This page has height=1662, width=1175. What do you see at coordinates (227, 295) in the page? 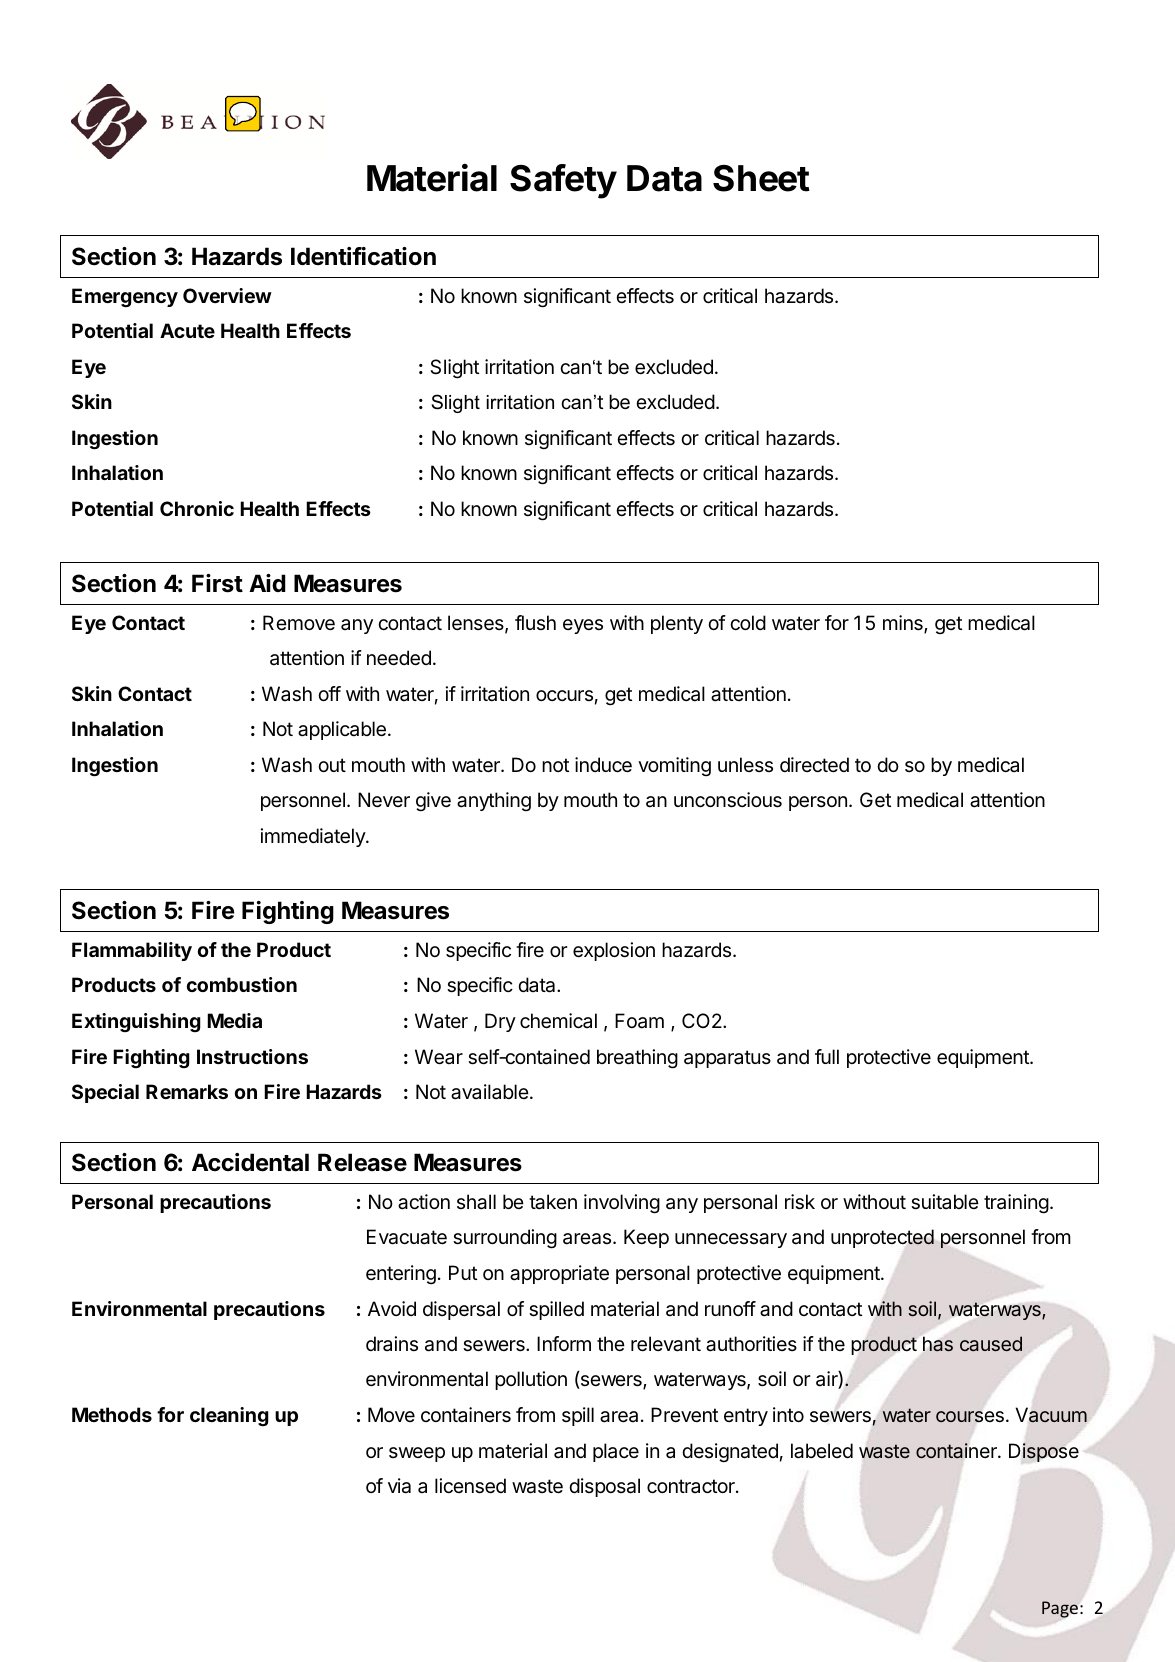
I see `Overview` at bounding box center [227, 295].
